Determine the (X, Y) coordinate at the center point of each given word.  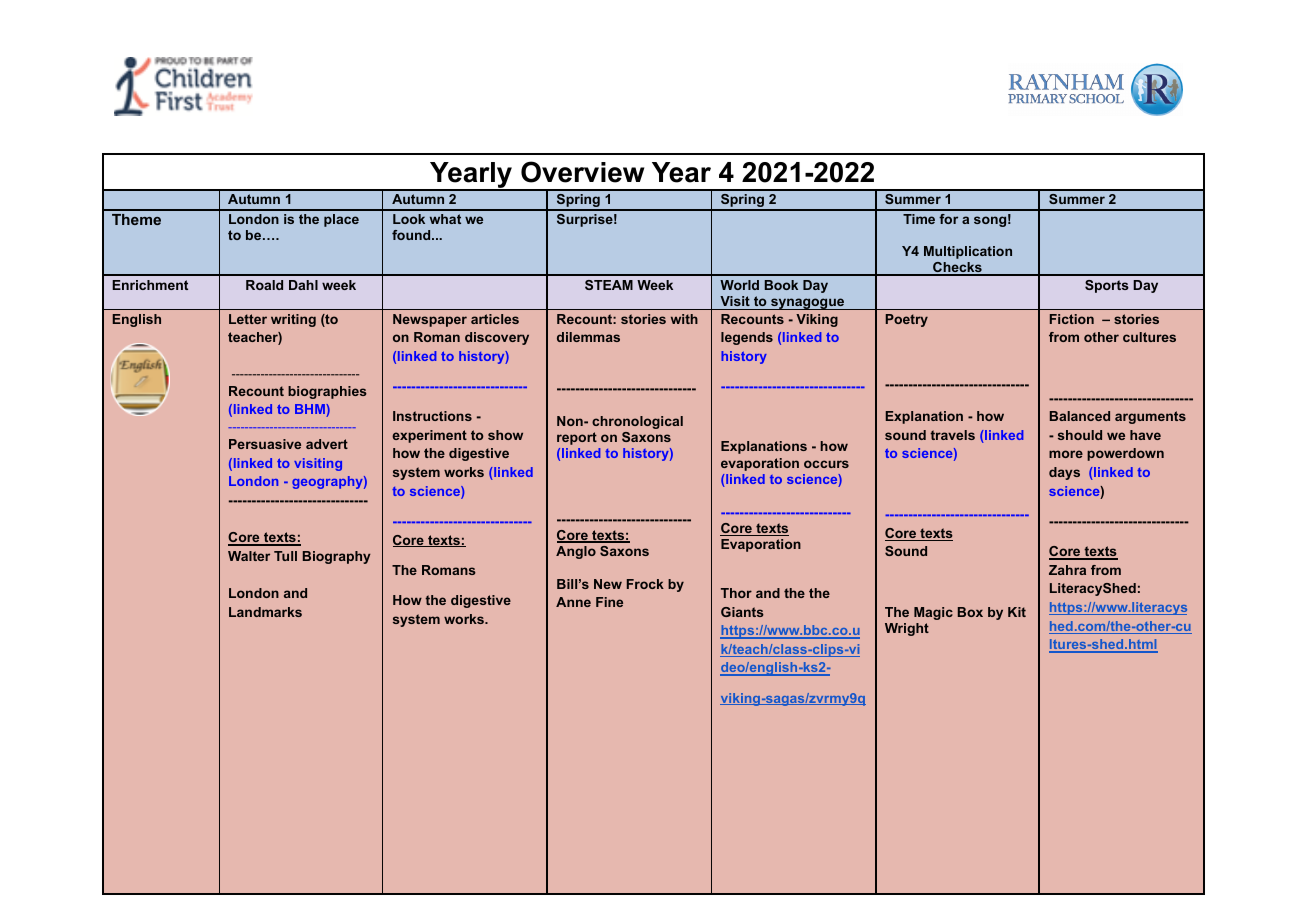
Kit (1017, 612)
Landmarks (265, 612)
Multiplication (968, 252)
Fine (609, 602)
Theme (136, 219)
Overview (582, 172)
